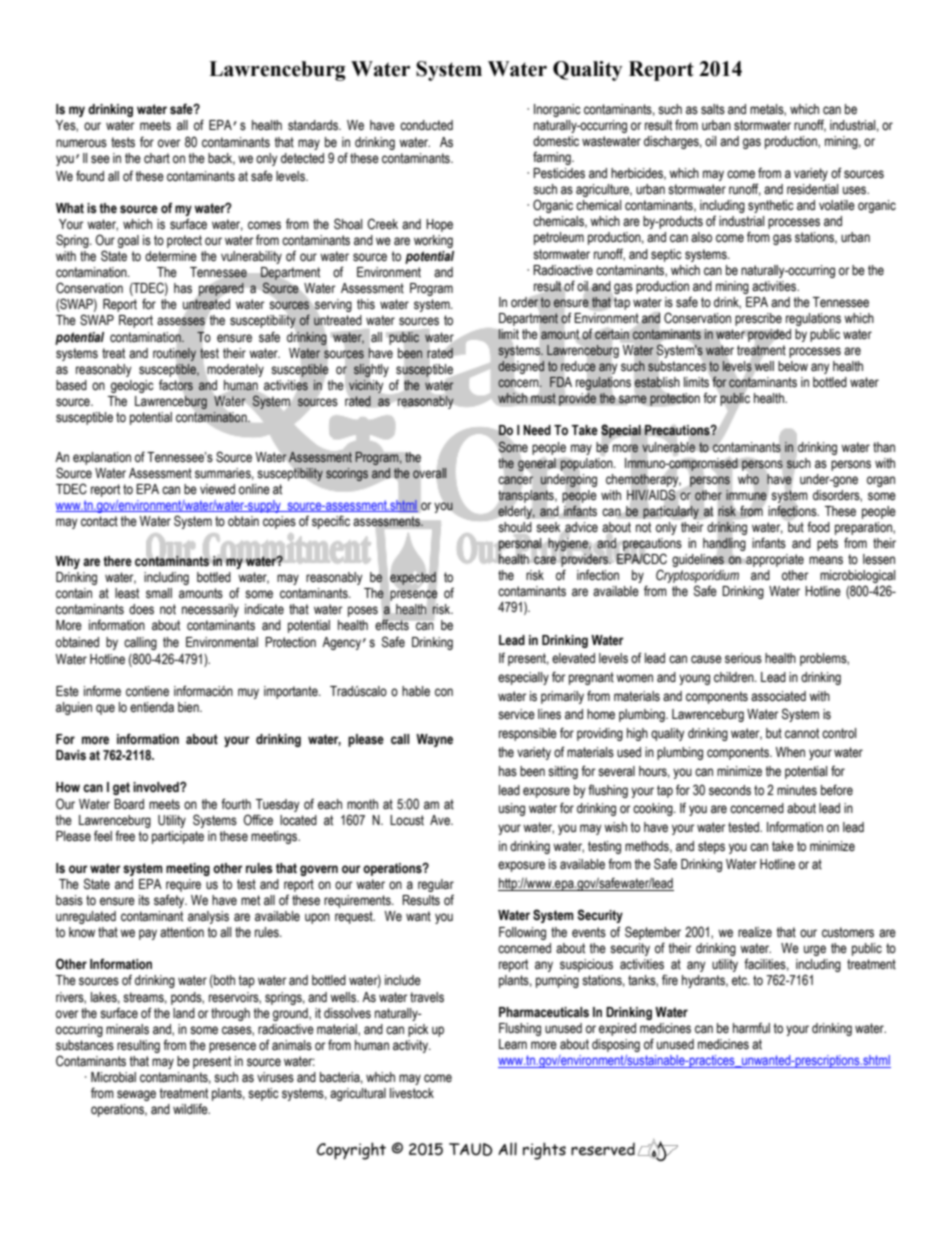 The height and width of the document is (1233, 952). What do you see at coordinates (797, 790) in the document?
I see `minutes` at bounding box center [797, 790].
